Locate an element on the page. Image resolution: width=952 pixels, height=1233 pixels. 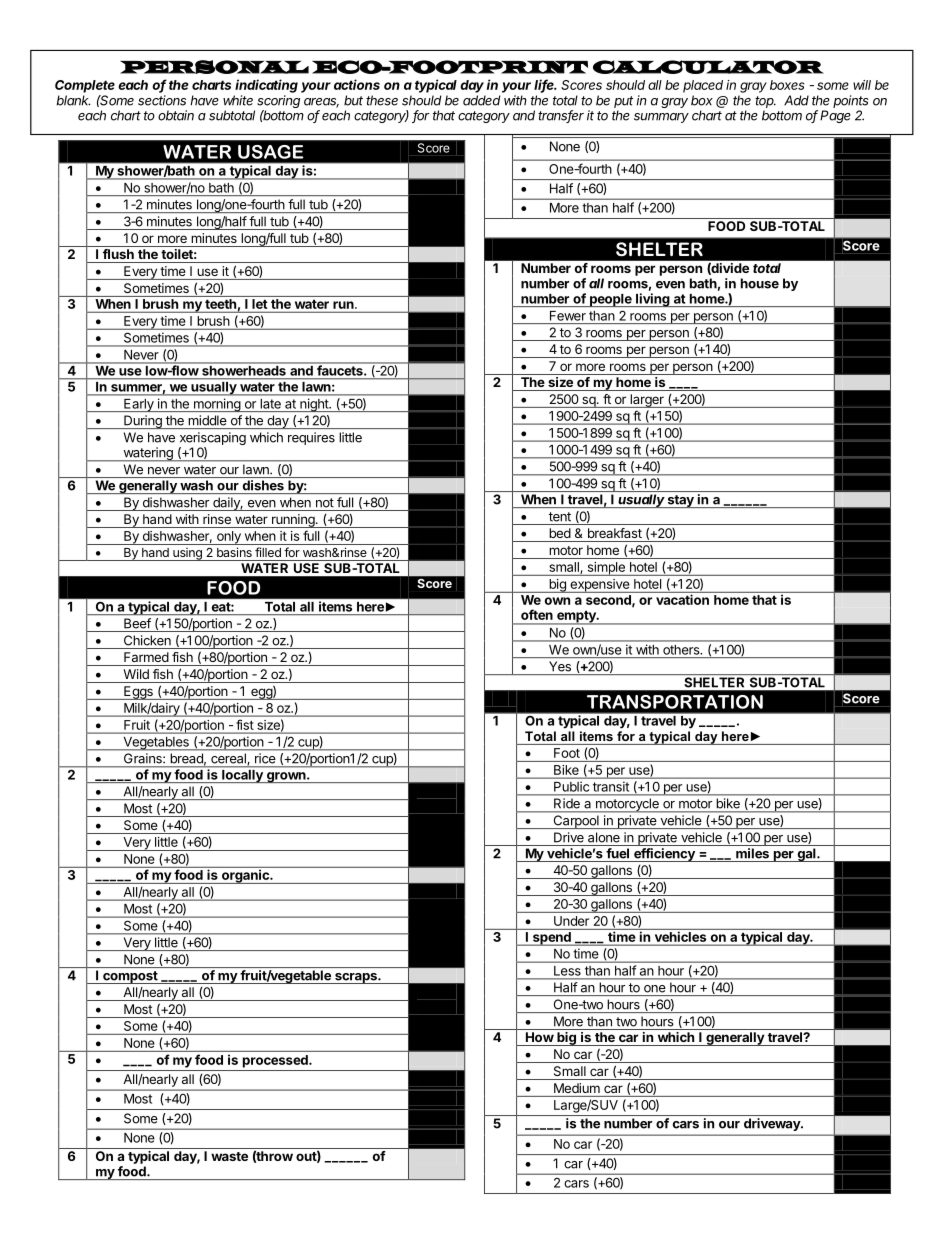
waste is located at coordinates (229, 1156).
